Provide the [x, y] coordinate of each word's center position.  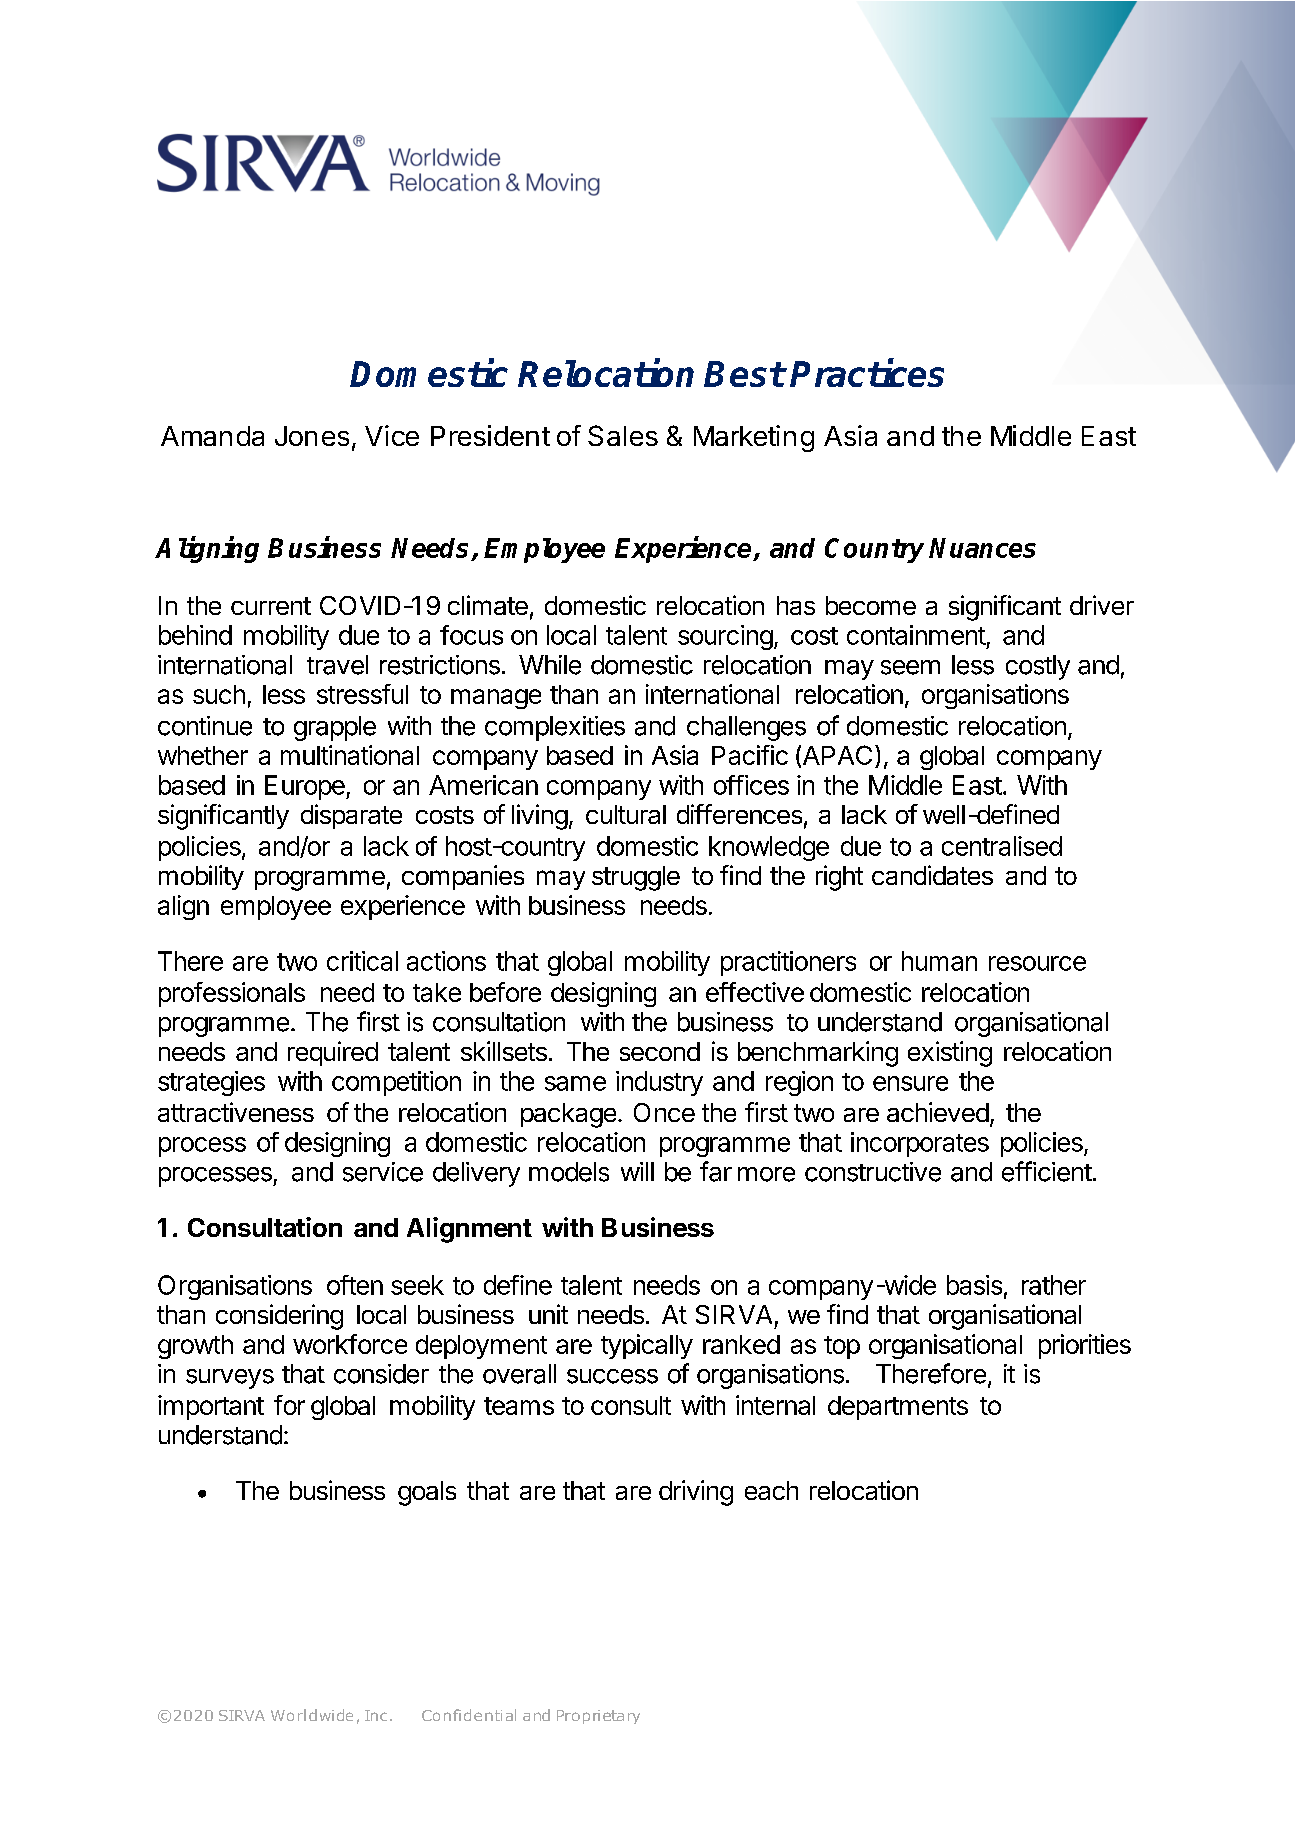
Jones [312, 436]
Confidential [469, 1715]
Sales [623, 435]
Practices [867, 373]
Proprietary [598, 1717]
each [771, 1490]
